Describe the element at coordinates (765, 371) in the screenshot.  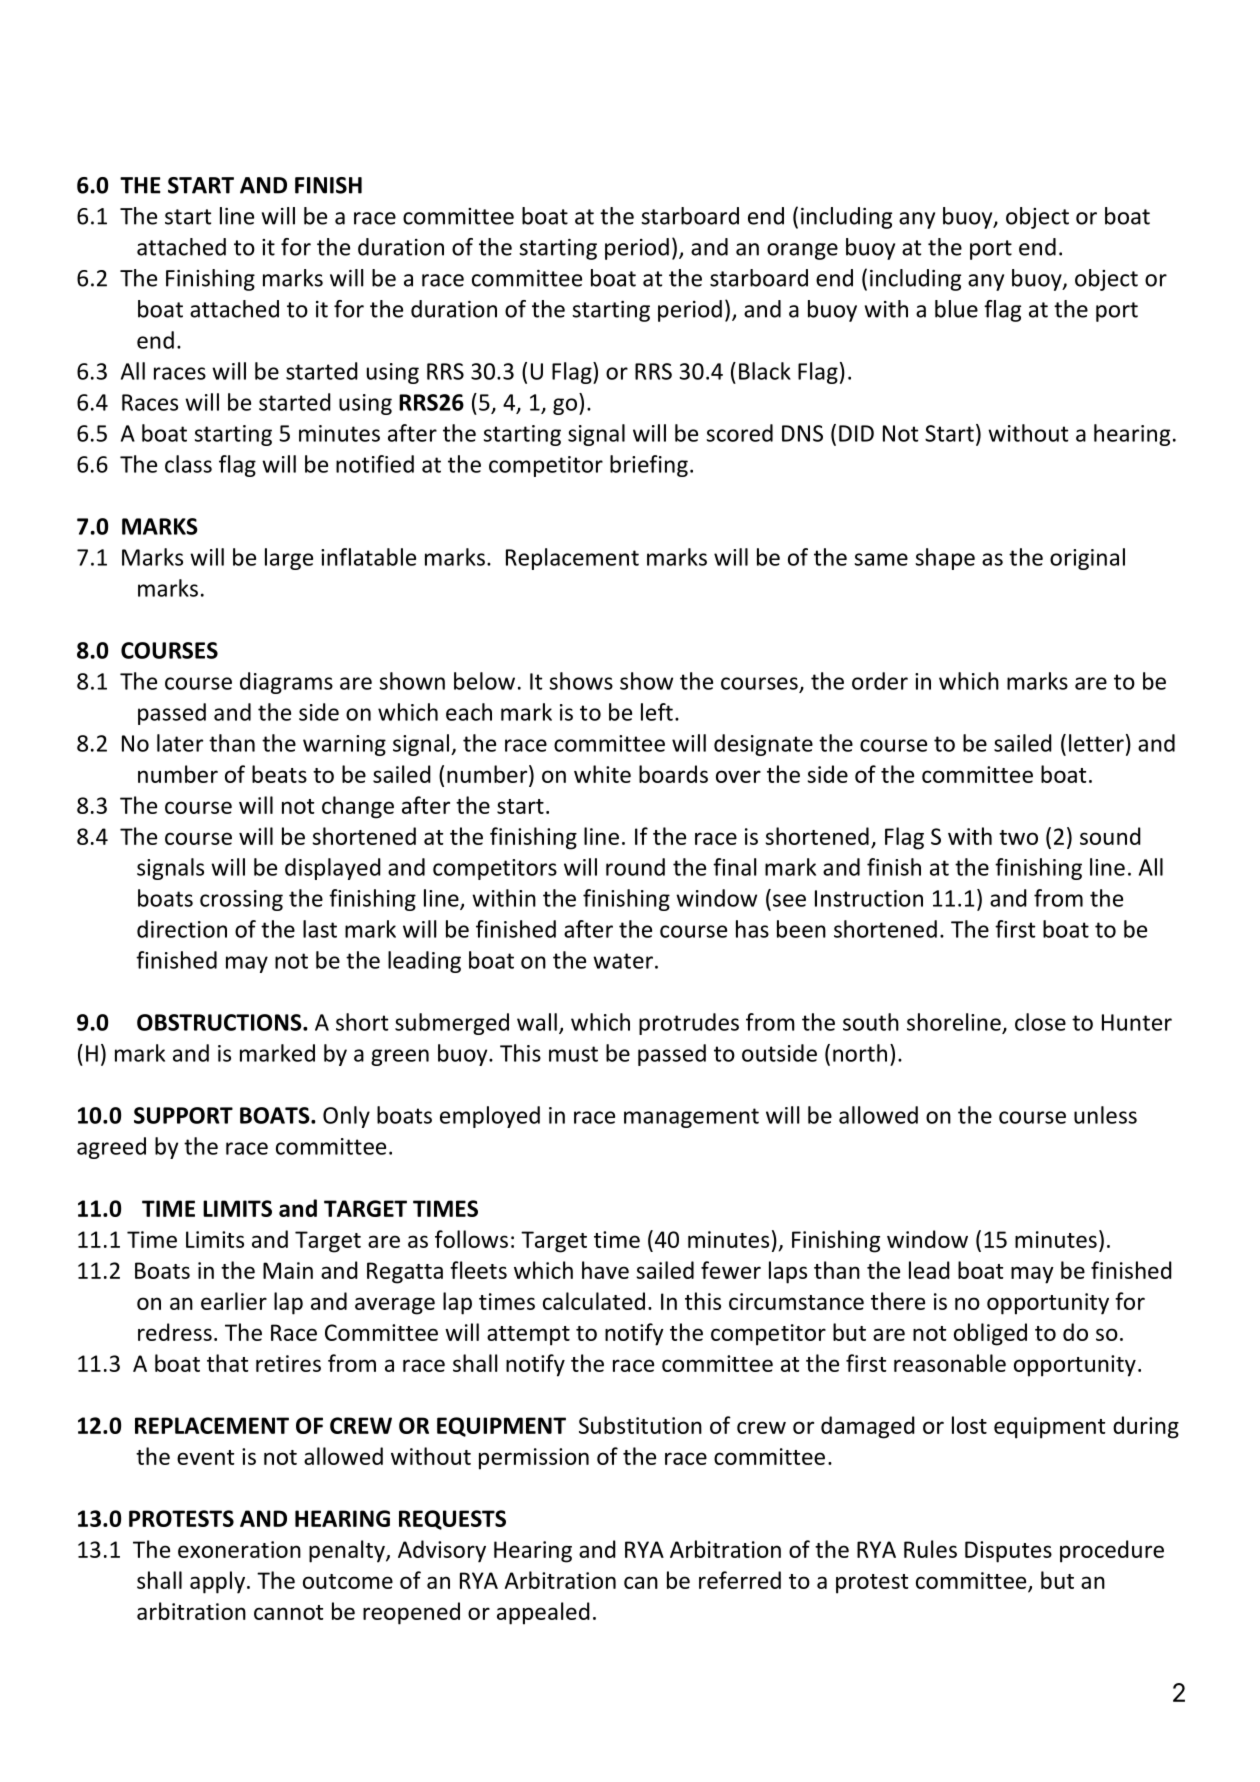
I see `Black` at that location.
